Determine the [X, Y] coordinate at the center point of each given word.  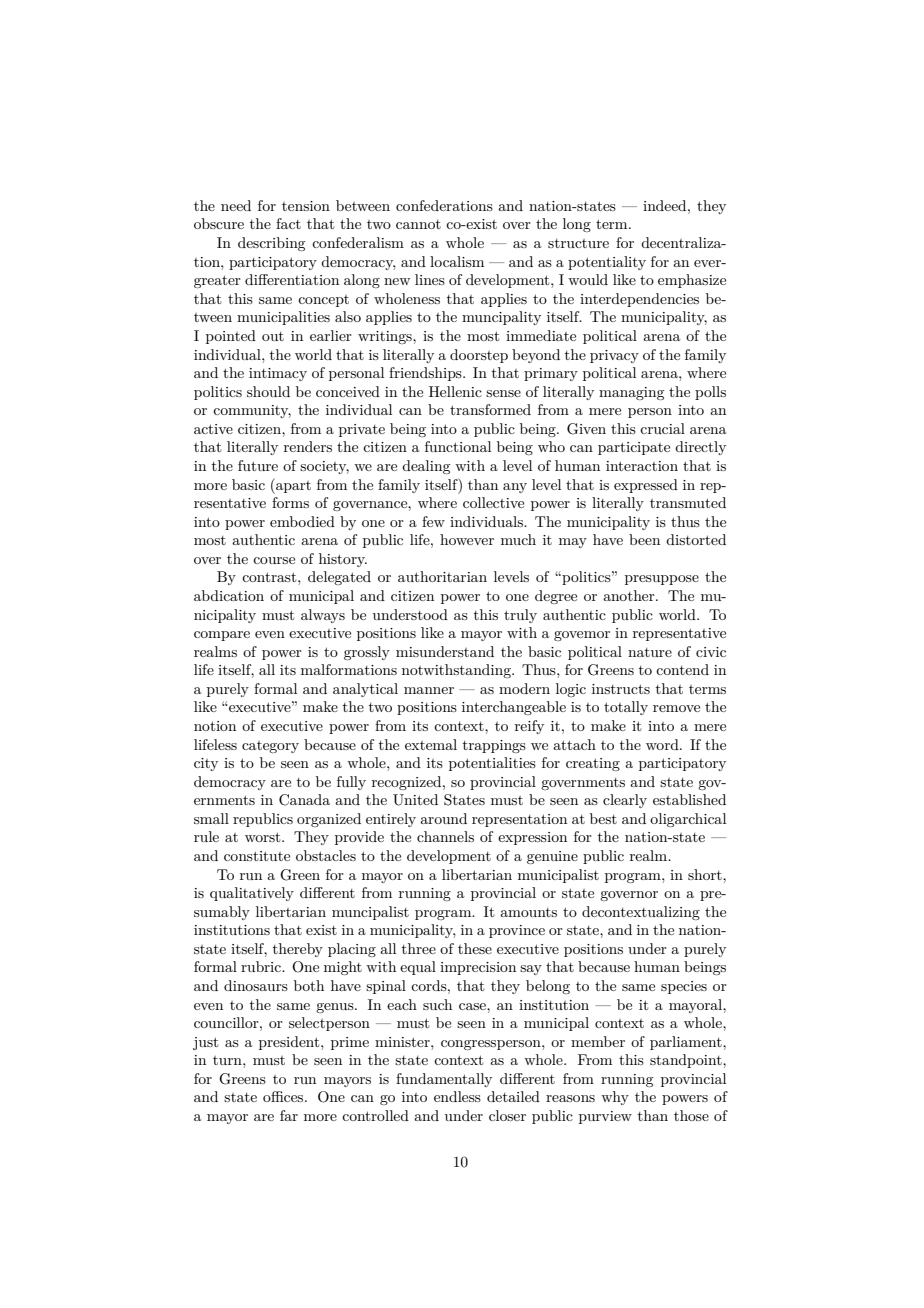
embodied [302, 521]
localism [457, 261]
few [433, 521]
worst [264, 837]
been [644, 539]
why [615, 1098]
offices [284, 1096]
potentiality [607, 263]
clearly [625, 801]
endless [457, 1096]
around [443, 818]
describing [271, 244]
